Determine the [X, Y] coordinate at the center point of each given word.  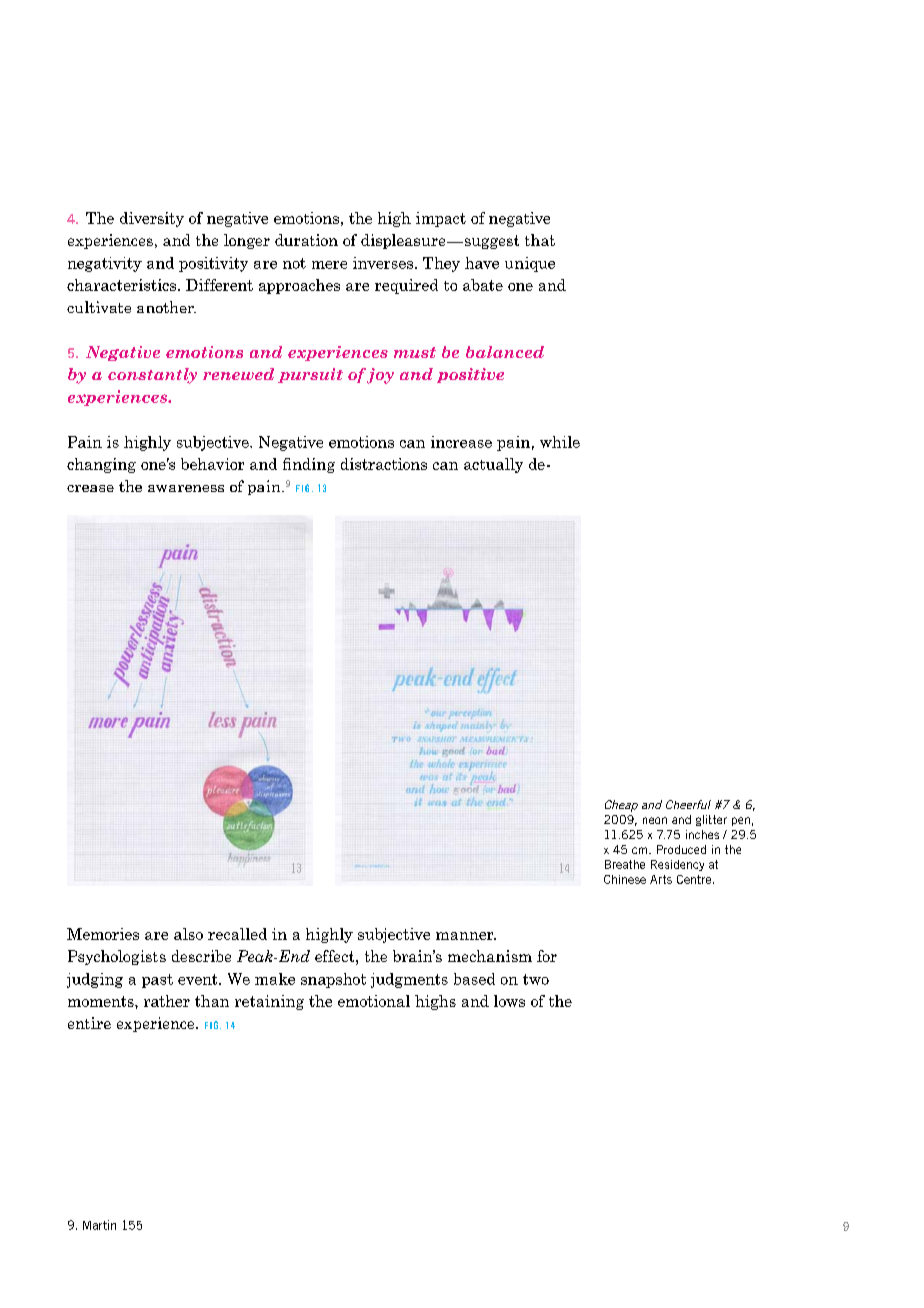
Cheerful [688, 804]
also [188, 934]
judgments [409, 980]
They [441, 264]
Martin [99, 1225]
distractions [384, 464]
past [157, 981]
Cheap [621, 806]
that [540, 240]
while [560, 442]
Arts [661, 879]
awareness [186, 488]
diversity [152, 219]
